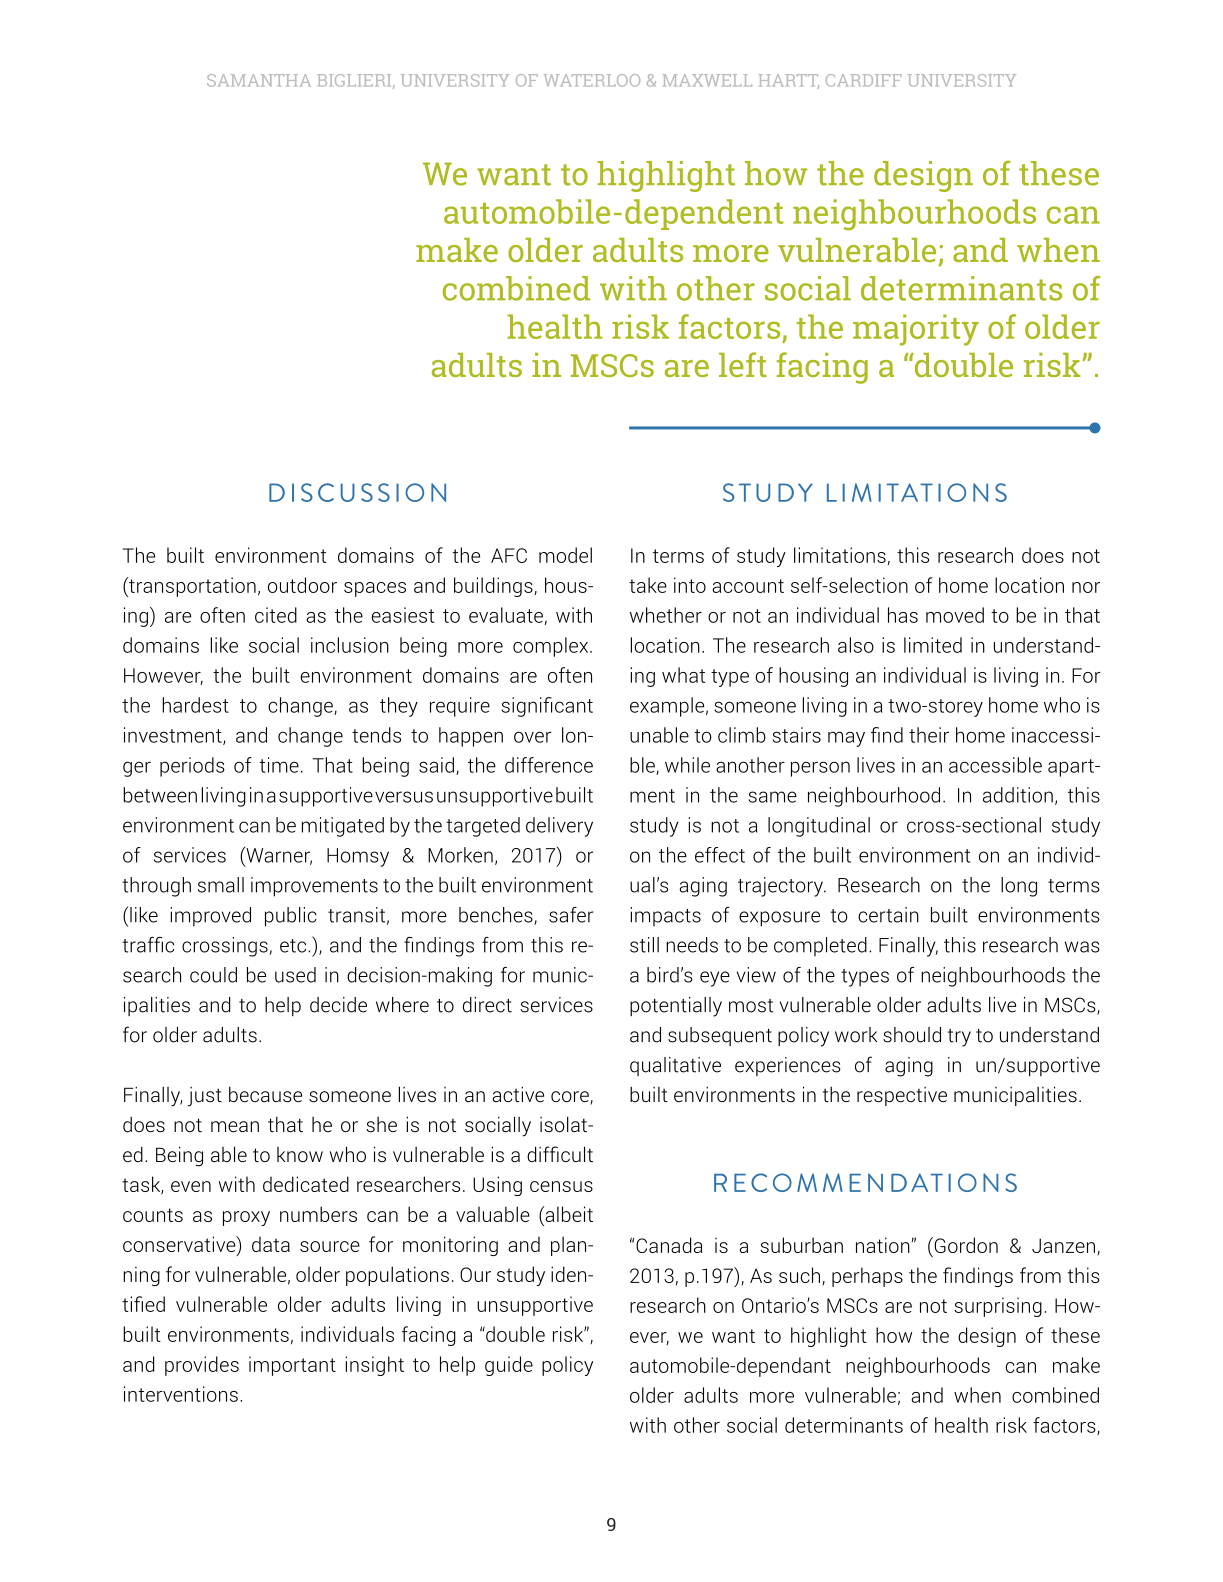 The height and width of the screenshot is (1582, 1223). Describe the element at coordinates (265, 1094) in the screenshot. I see `because` at that location.
